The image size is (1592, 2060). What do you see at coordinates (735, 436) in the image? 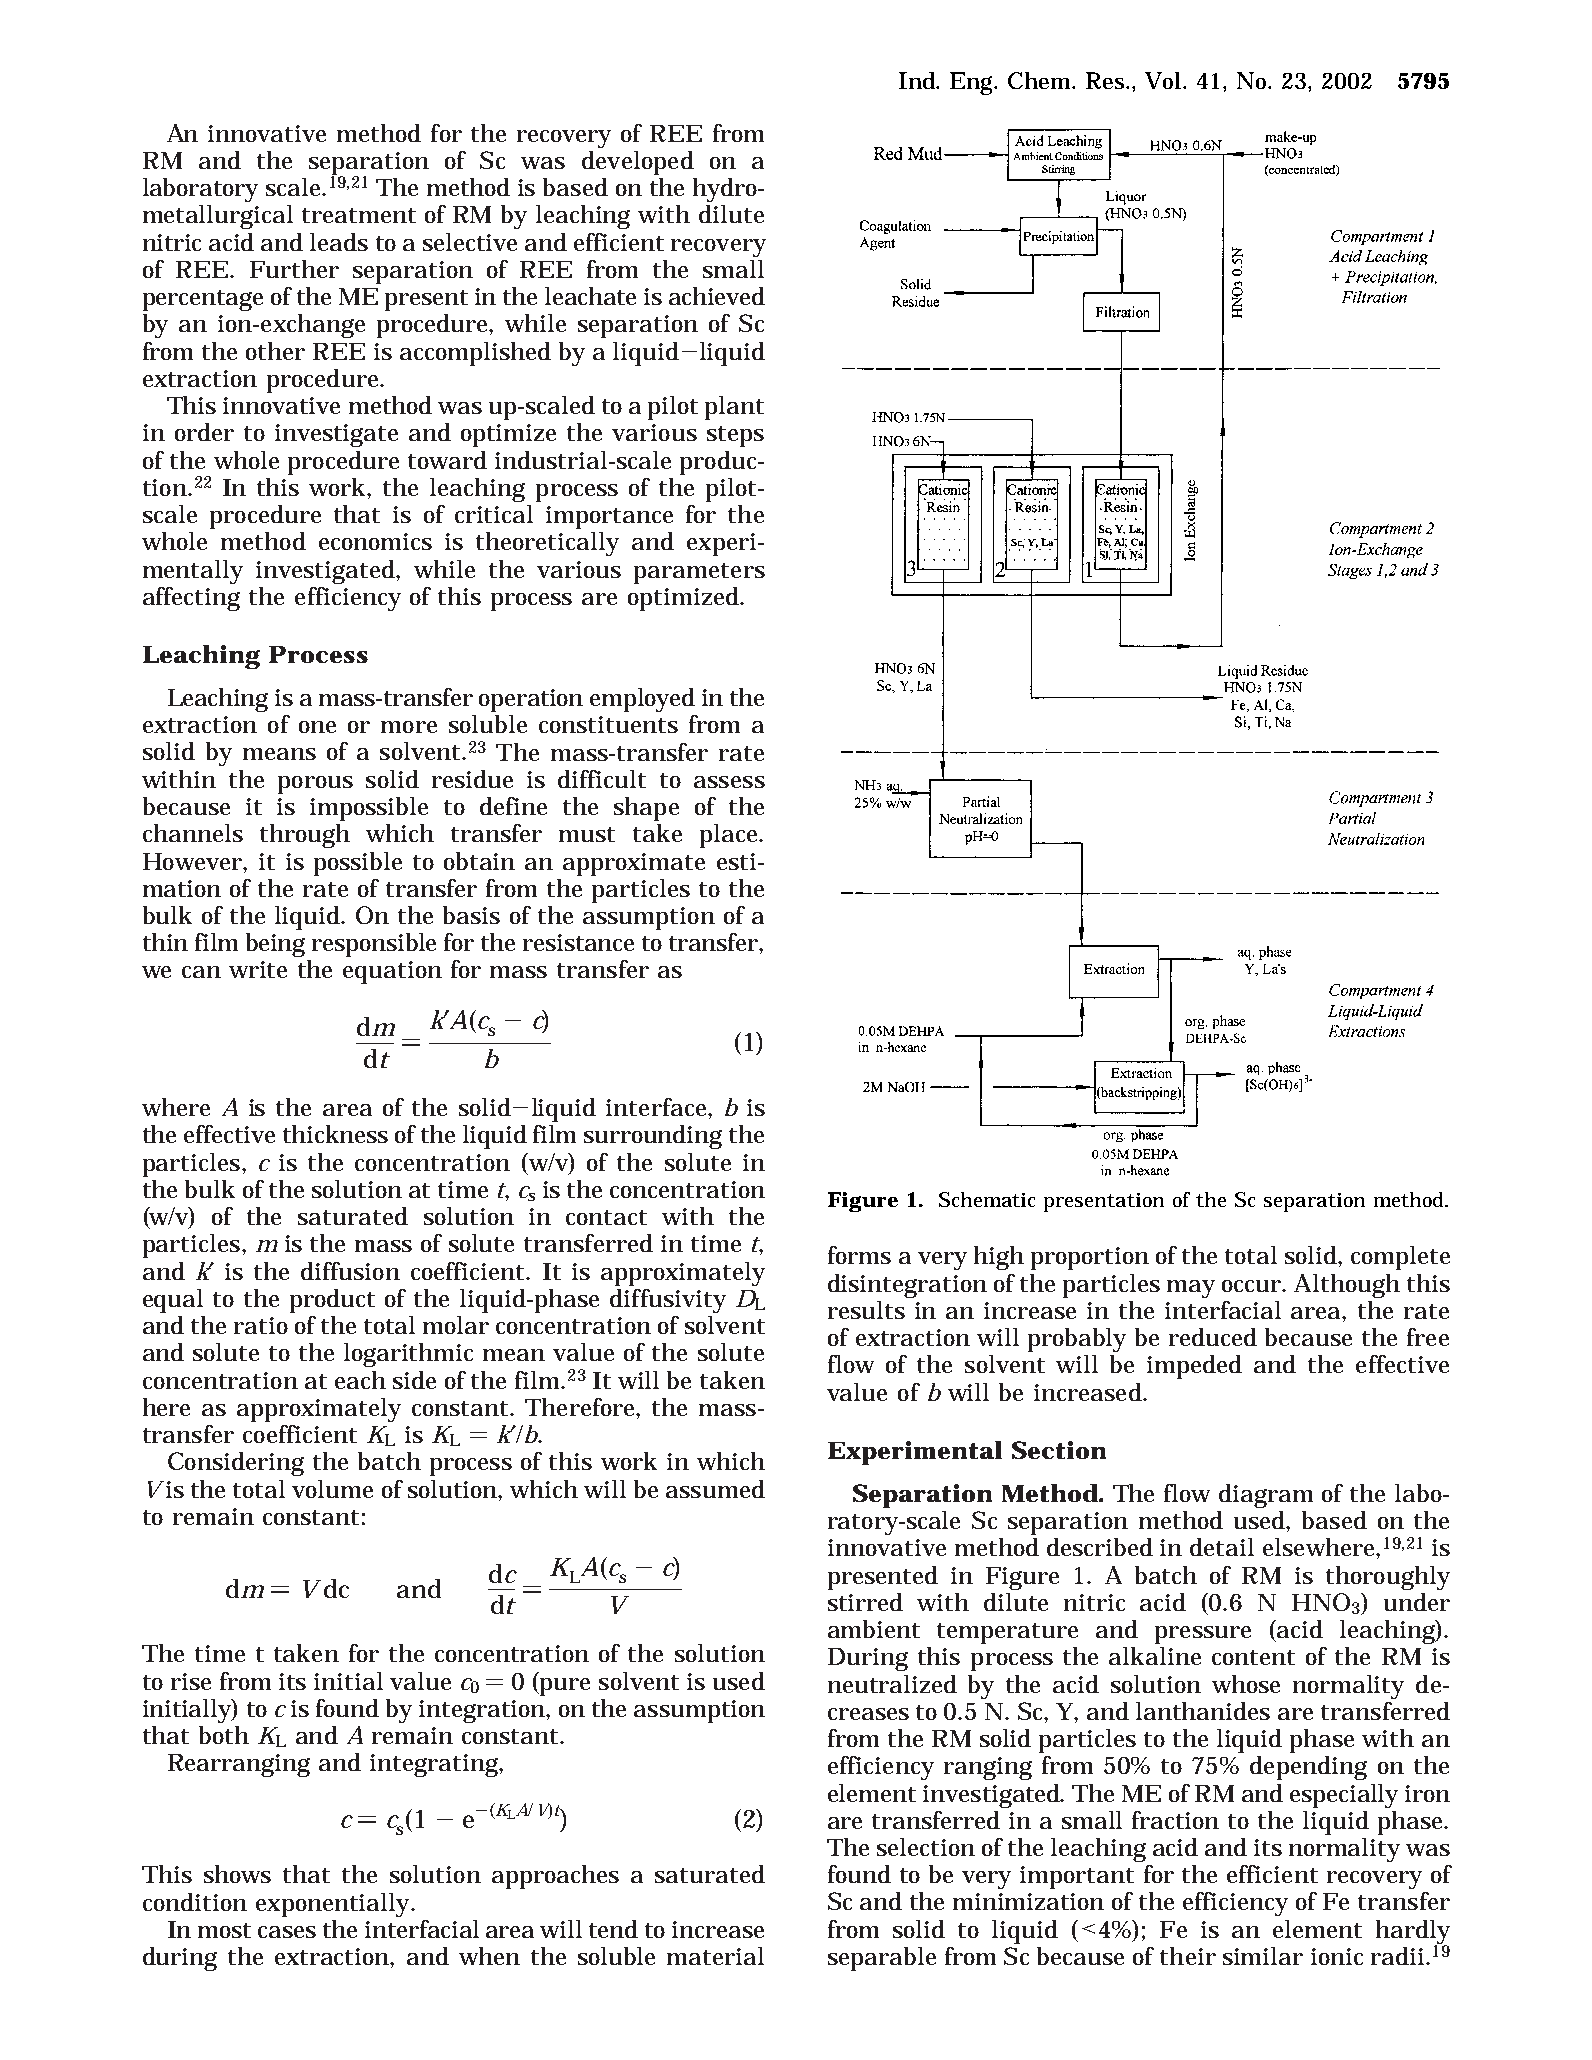
I see `steps` at bounding box center [735, 436].
